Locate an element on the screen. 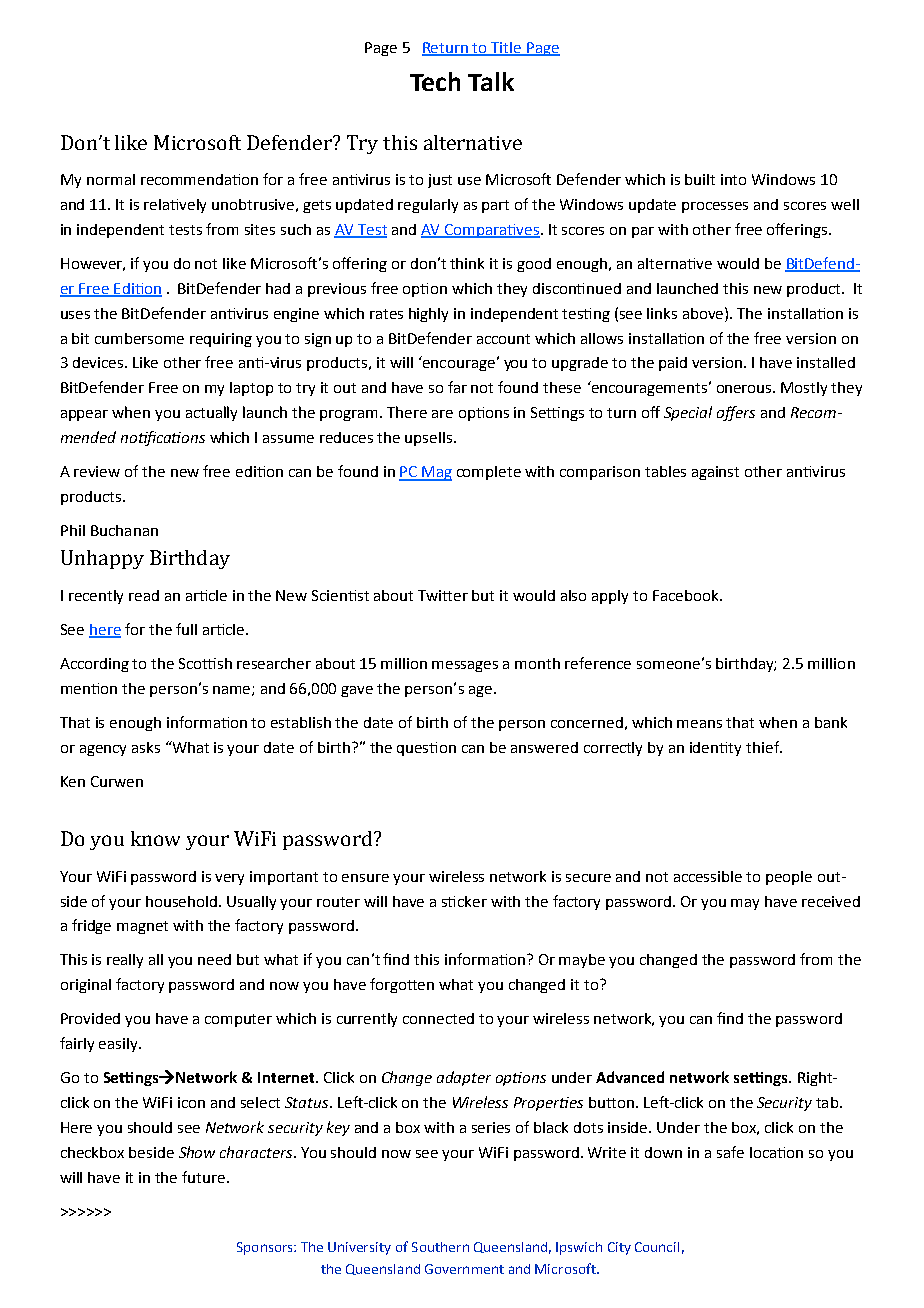 The height and width of the screenshot is (1308, 924). know is located at coordinates (155, 838).
